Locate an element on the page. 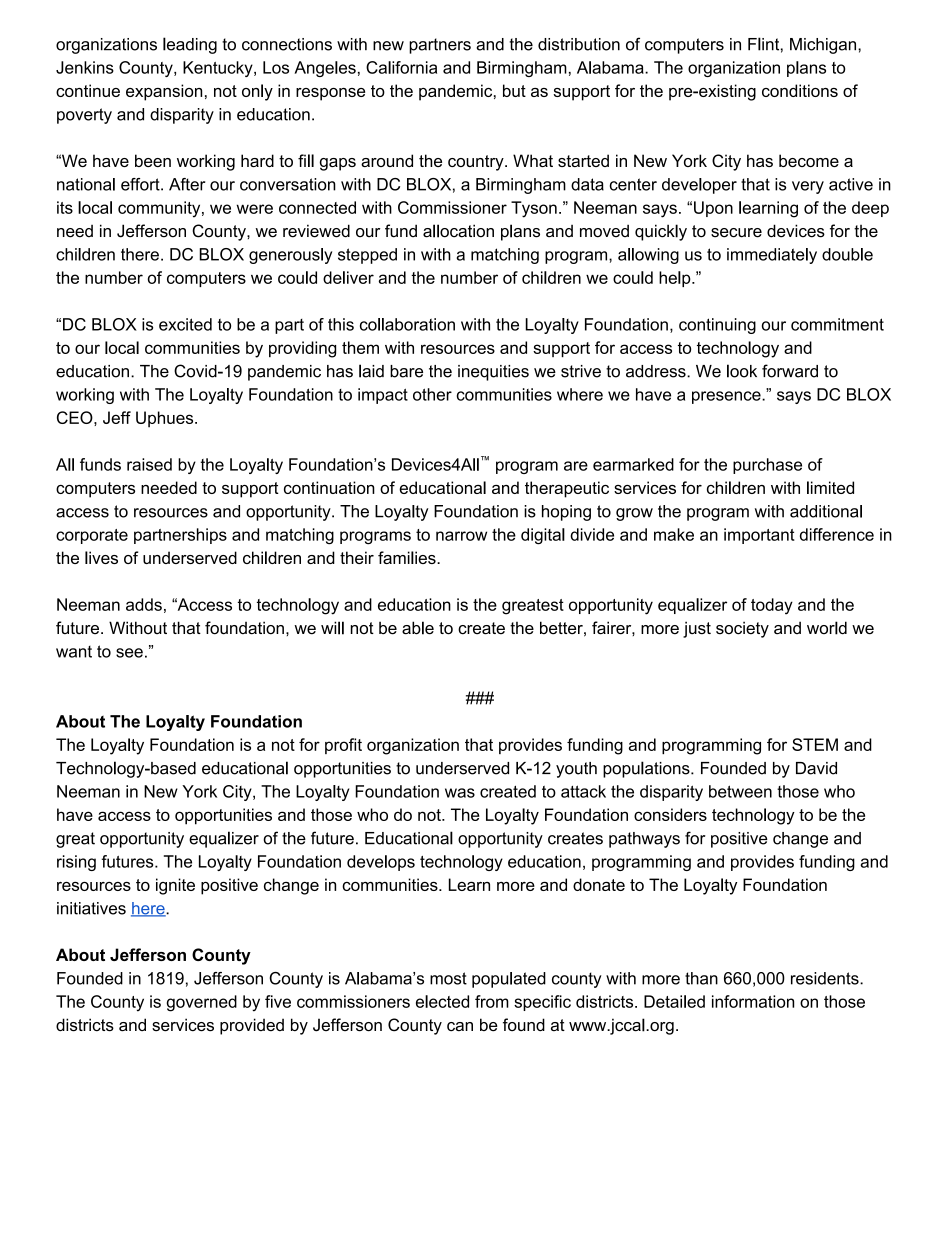 This document has width=952, height=1233. forward is located at coordinates (790, 371).
